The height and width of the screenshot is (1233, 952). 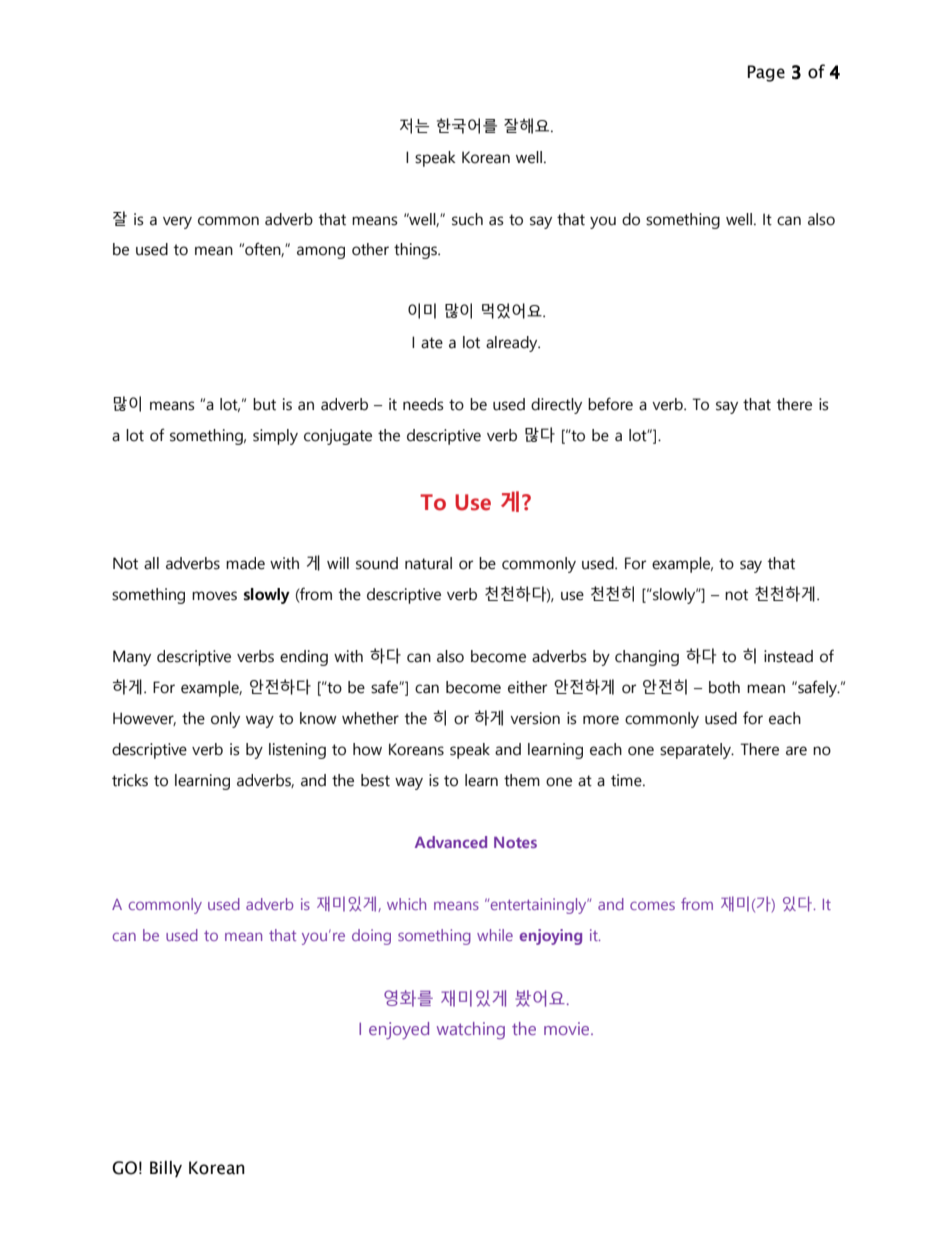 What do you see at coordinates (428, 563) in the screenshot?
I see `natural` at bounding box center [428, 563].
